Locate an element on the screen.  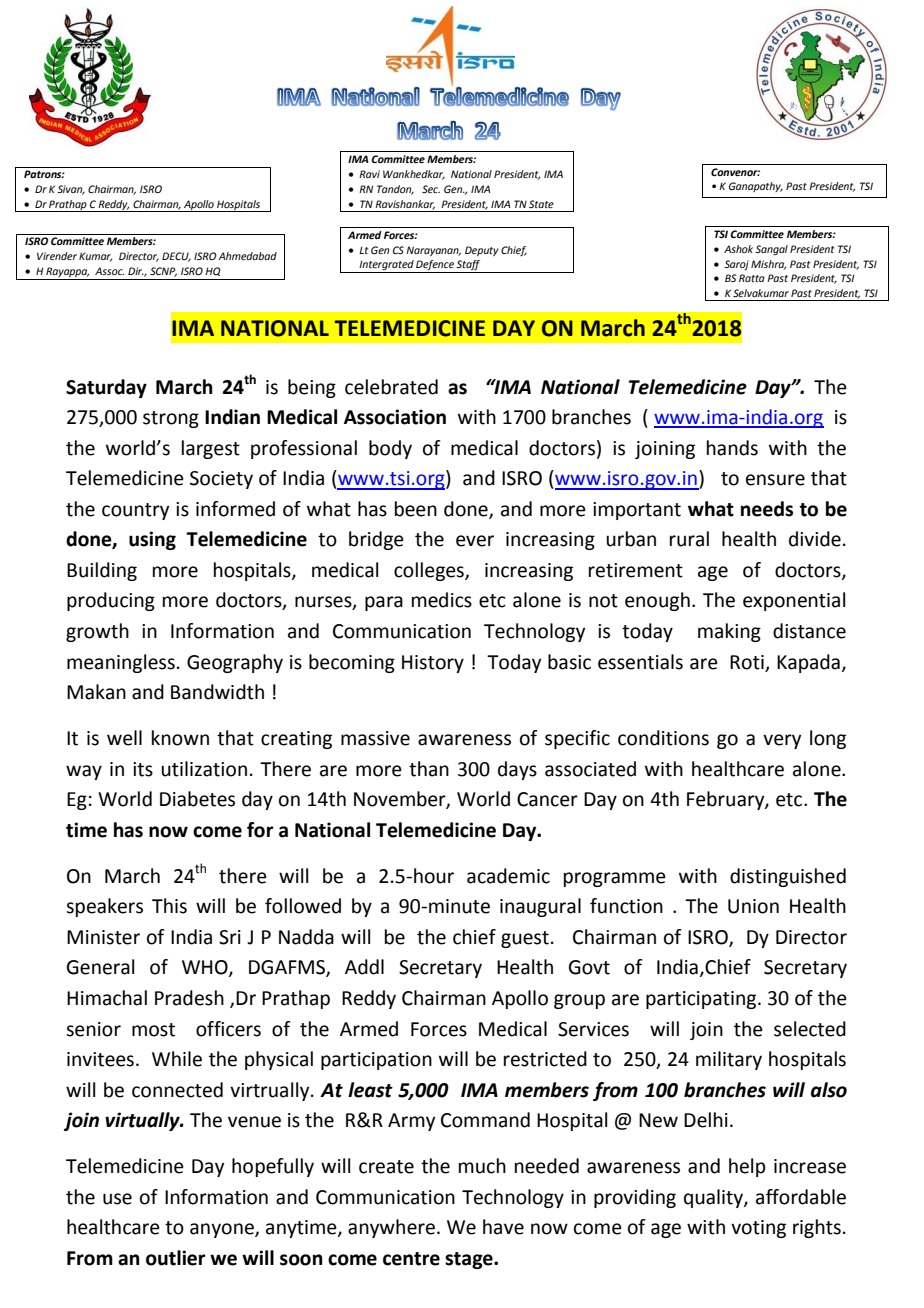
participating is located at coordinates (702, 1000).
